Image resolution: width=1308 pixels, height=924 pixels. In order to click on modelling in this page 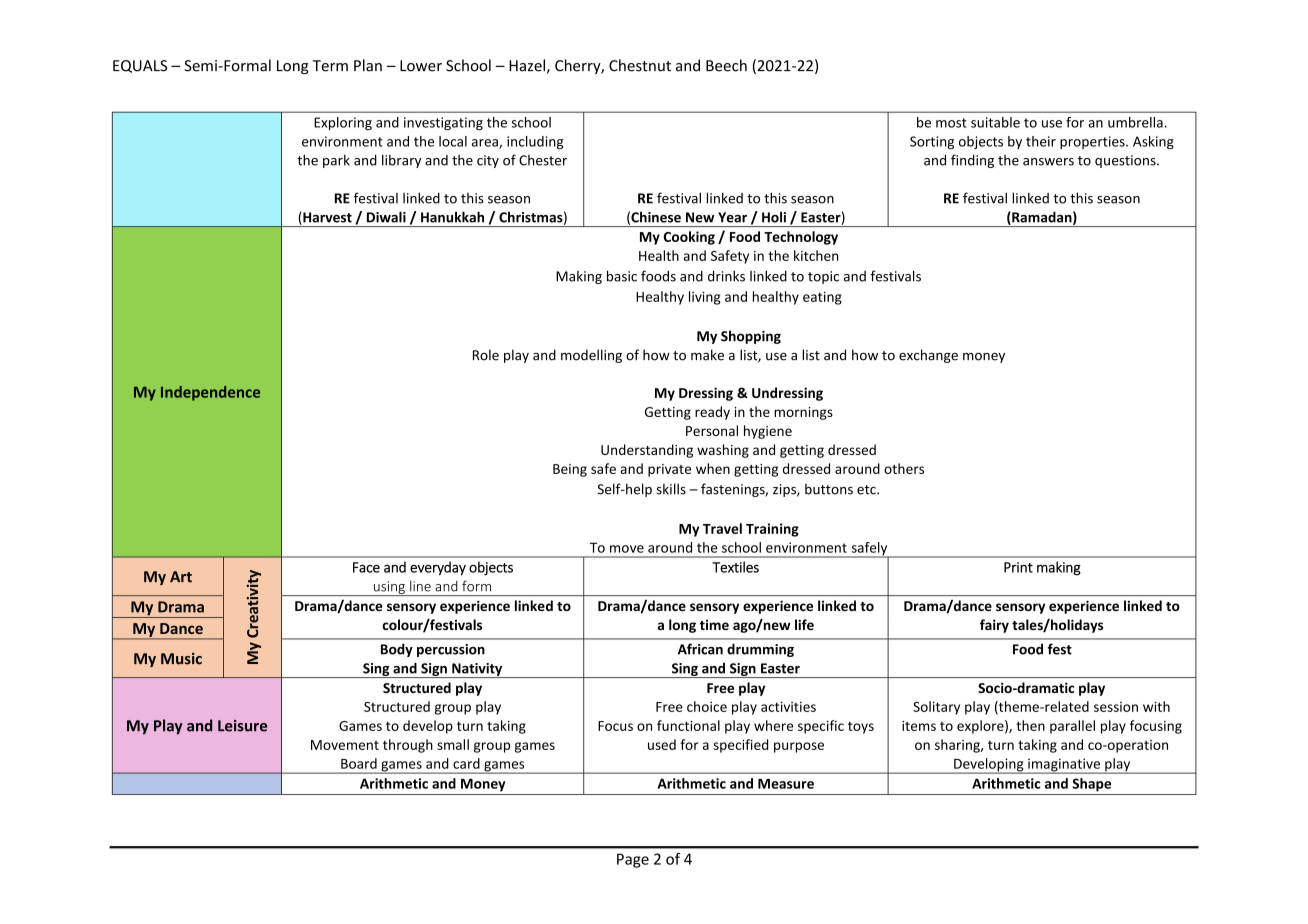, I will do `click(591, 356)`.
